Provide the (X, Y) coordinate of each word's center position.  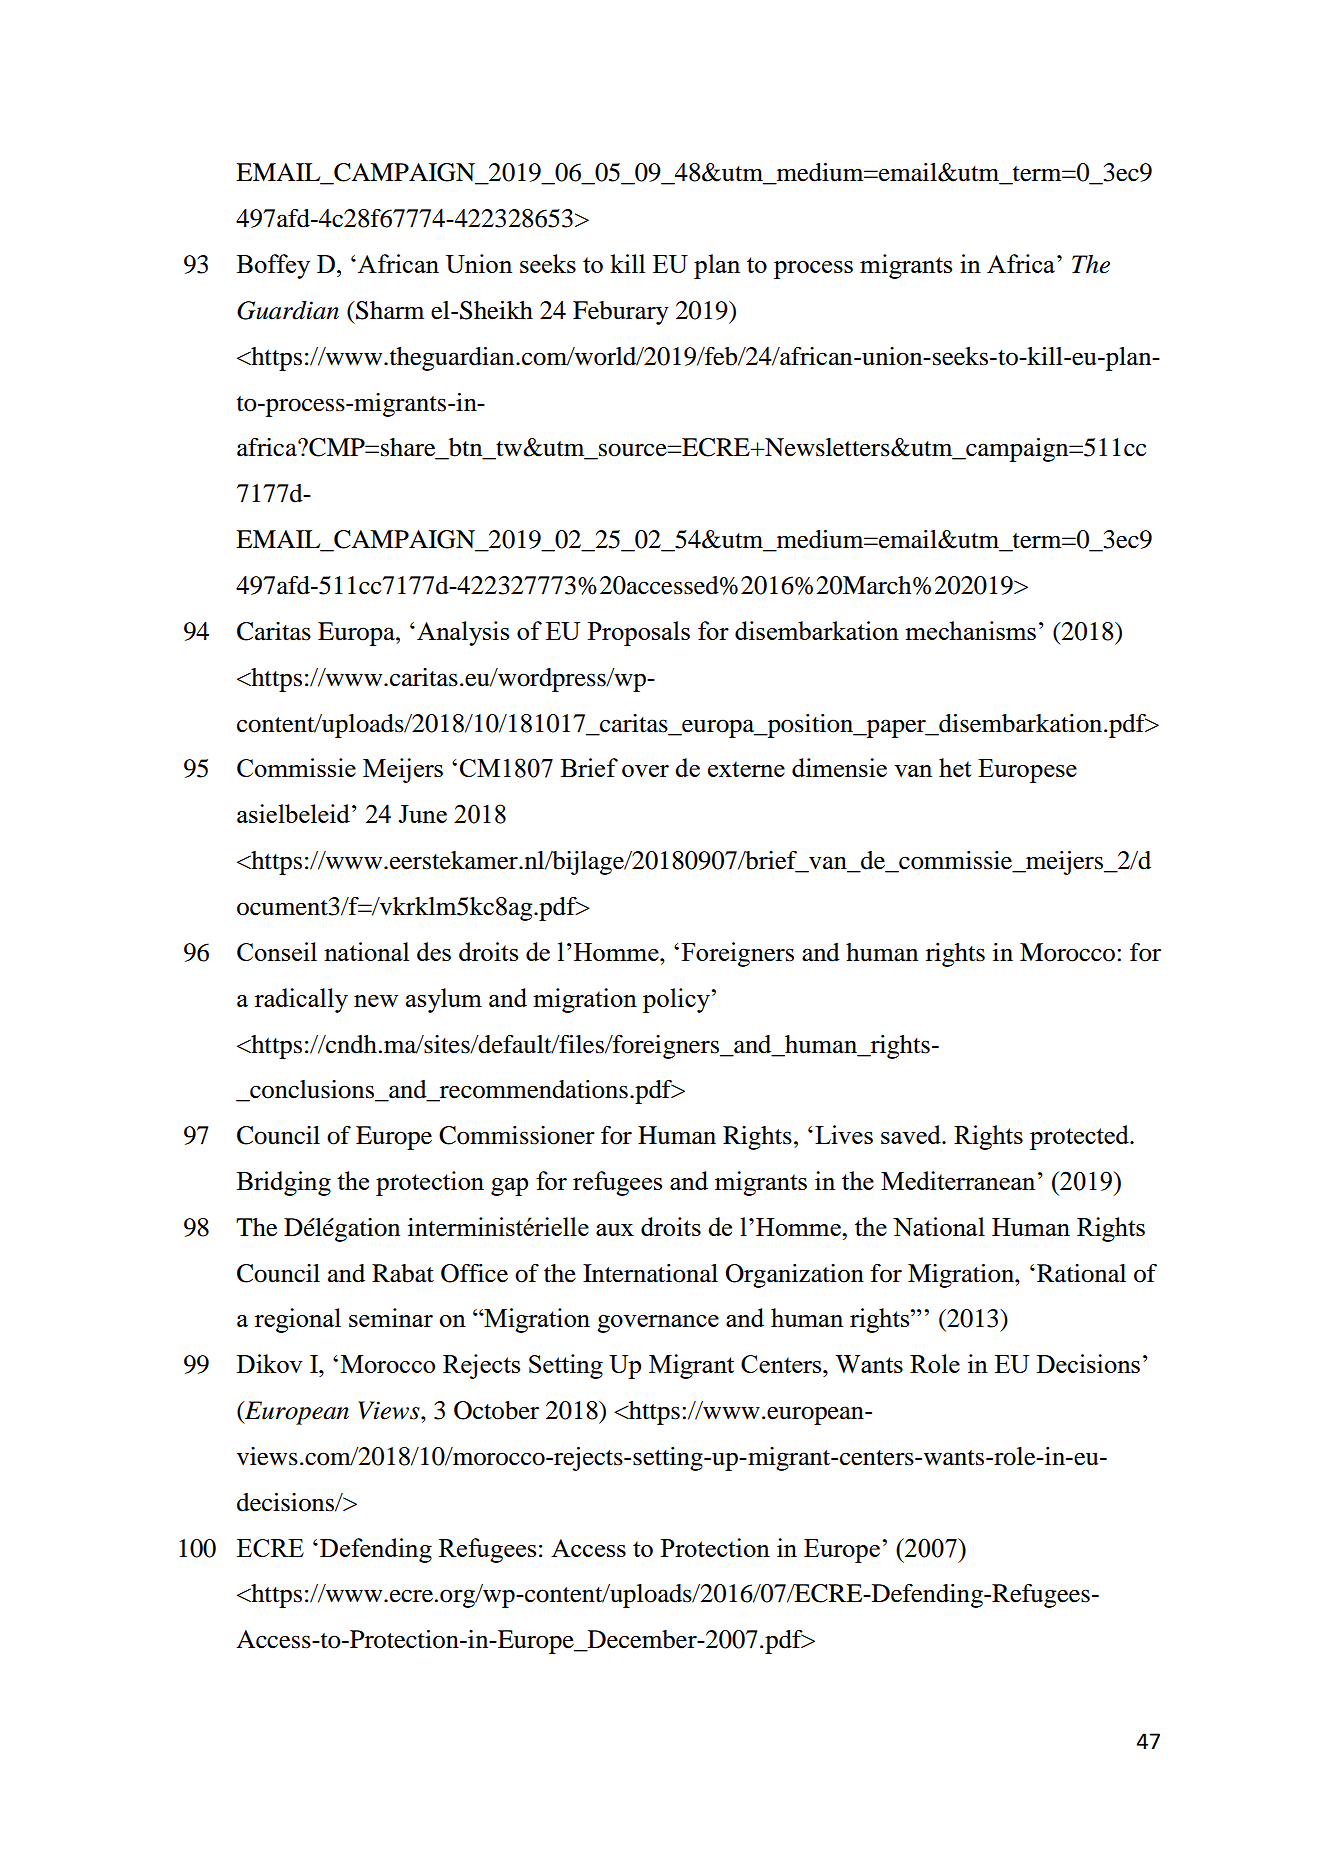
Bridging (284, 1183)
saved (912, 1134)
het (955, 767)
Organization (794, 1276)
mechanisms (970, 630)
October (496, 1410)
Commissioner (517, 1135)
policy (677, 1000)
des (434, 951)
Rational (1081, 1273)
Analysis (463, 633)
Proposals (639, 633)
